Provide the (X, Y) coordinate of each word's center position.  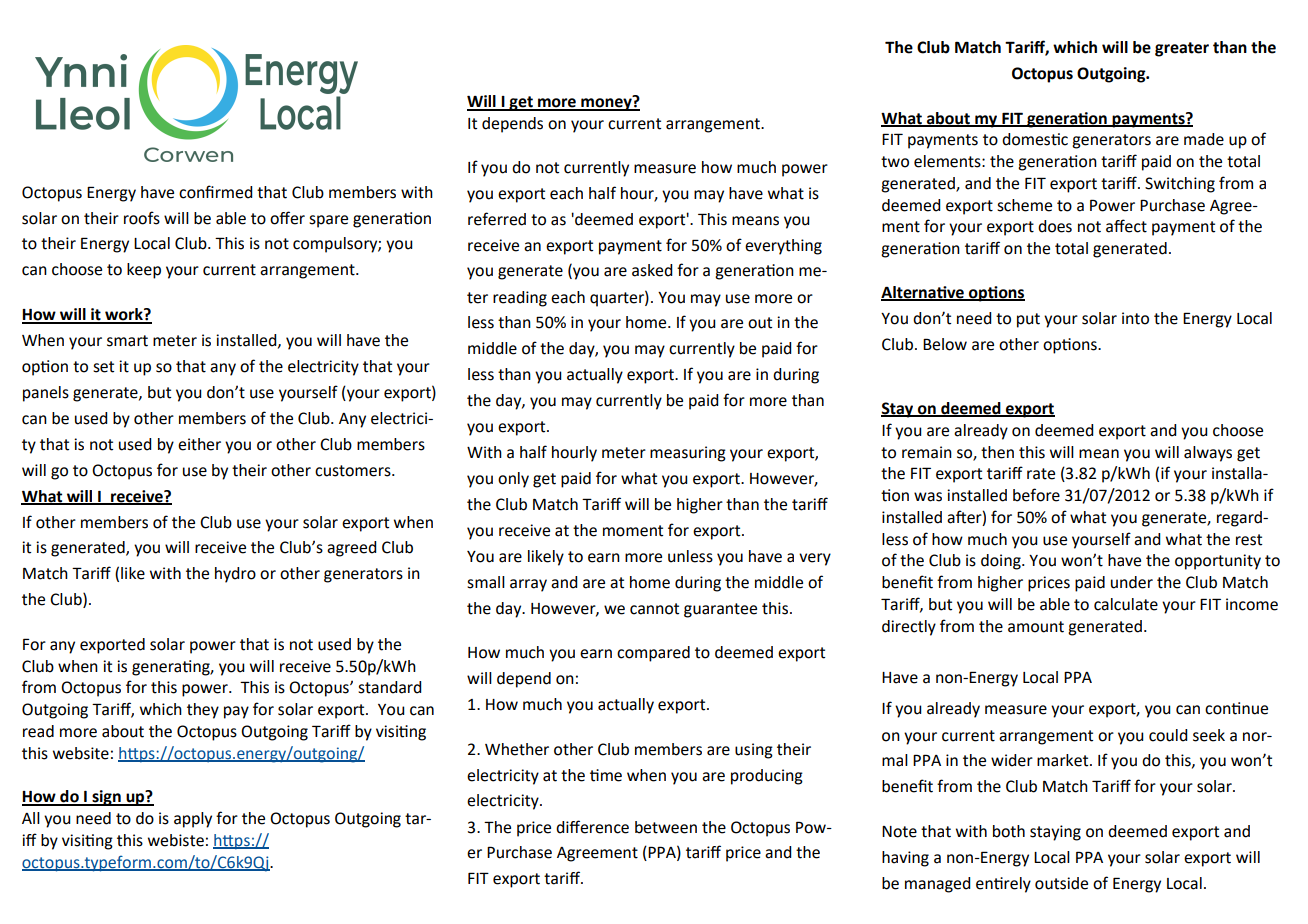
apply (193, 820)
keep (144, 271)
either (199, 444)
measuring (688, 454)
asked (652, 270)
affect (1126, 226)
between (666, 827)
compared (653, 654)
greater (1182, 49)
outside (1061, 883)
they (203, 711)
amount (1036, 627)
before (1036, 495)
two (895, 162)
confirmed (216, 192)
